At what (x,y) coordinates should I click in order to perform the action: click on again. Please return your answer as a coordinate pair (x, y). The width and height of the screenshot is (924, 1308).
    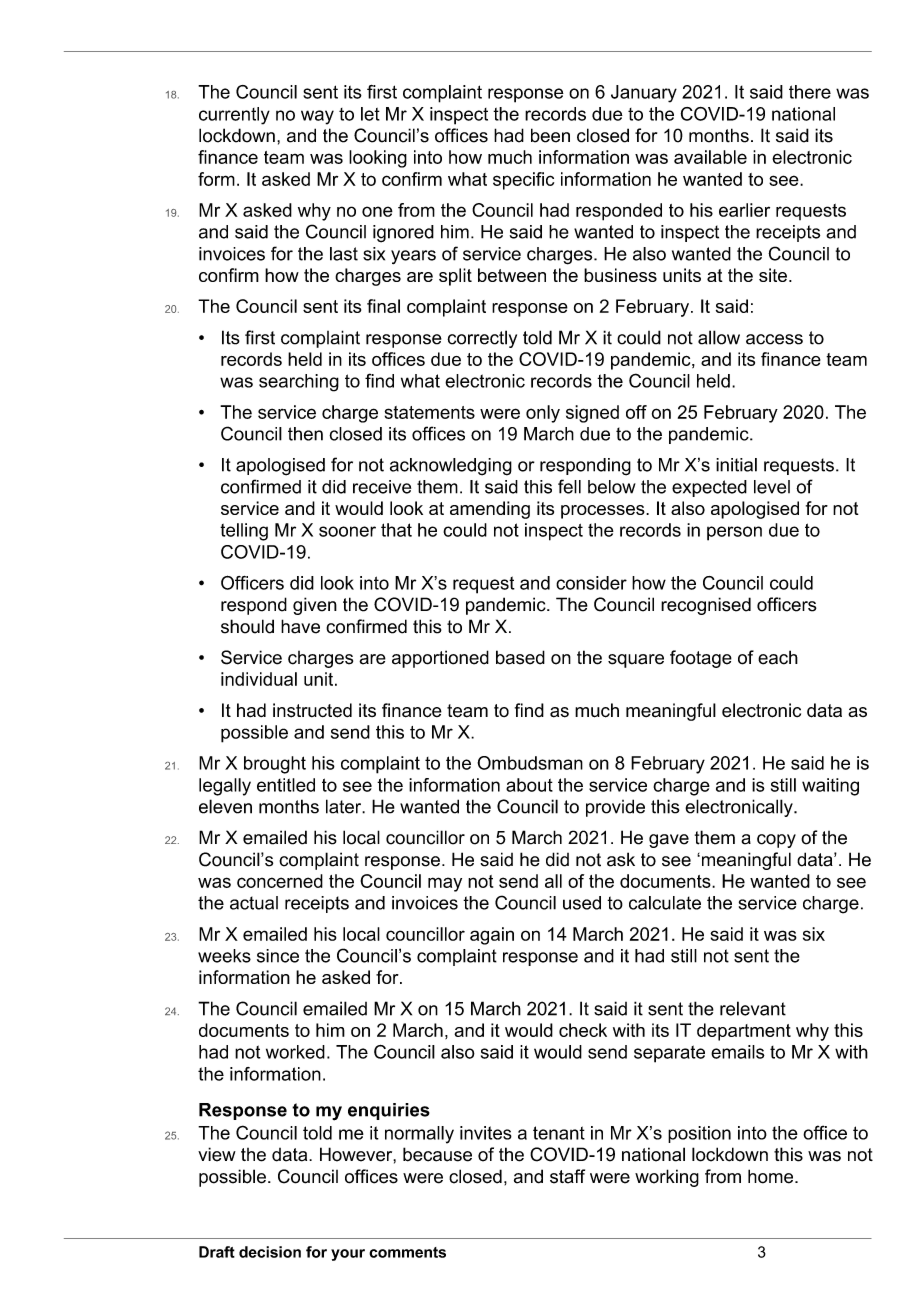
    Looking at the image, I should click on (492, 936).
